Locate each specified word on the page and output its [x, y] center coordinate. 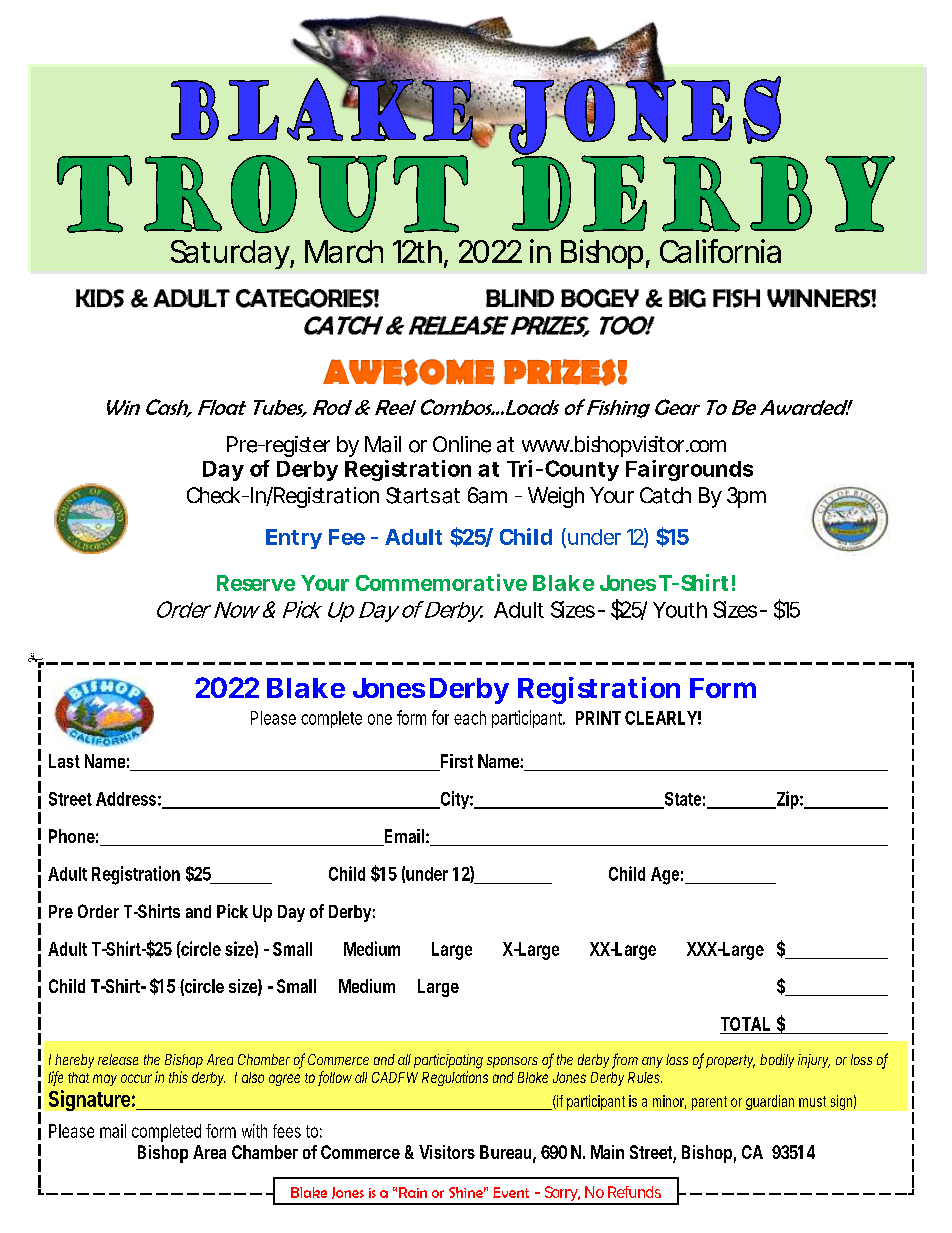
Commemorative [441, 582]
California [720, 251]
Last [64, 761]
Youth [680, 610]
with [254, 1131]
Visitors [447, 1152]
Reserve [256, 583]
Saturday [231, 254]
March [344, 251]
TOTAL [745, 1024]
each [470, 718]
